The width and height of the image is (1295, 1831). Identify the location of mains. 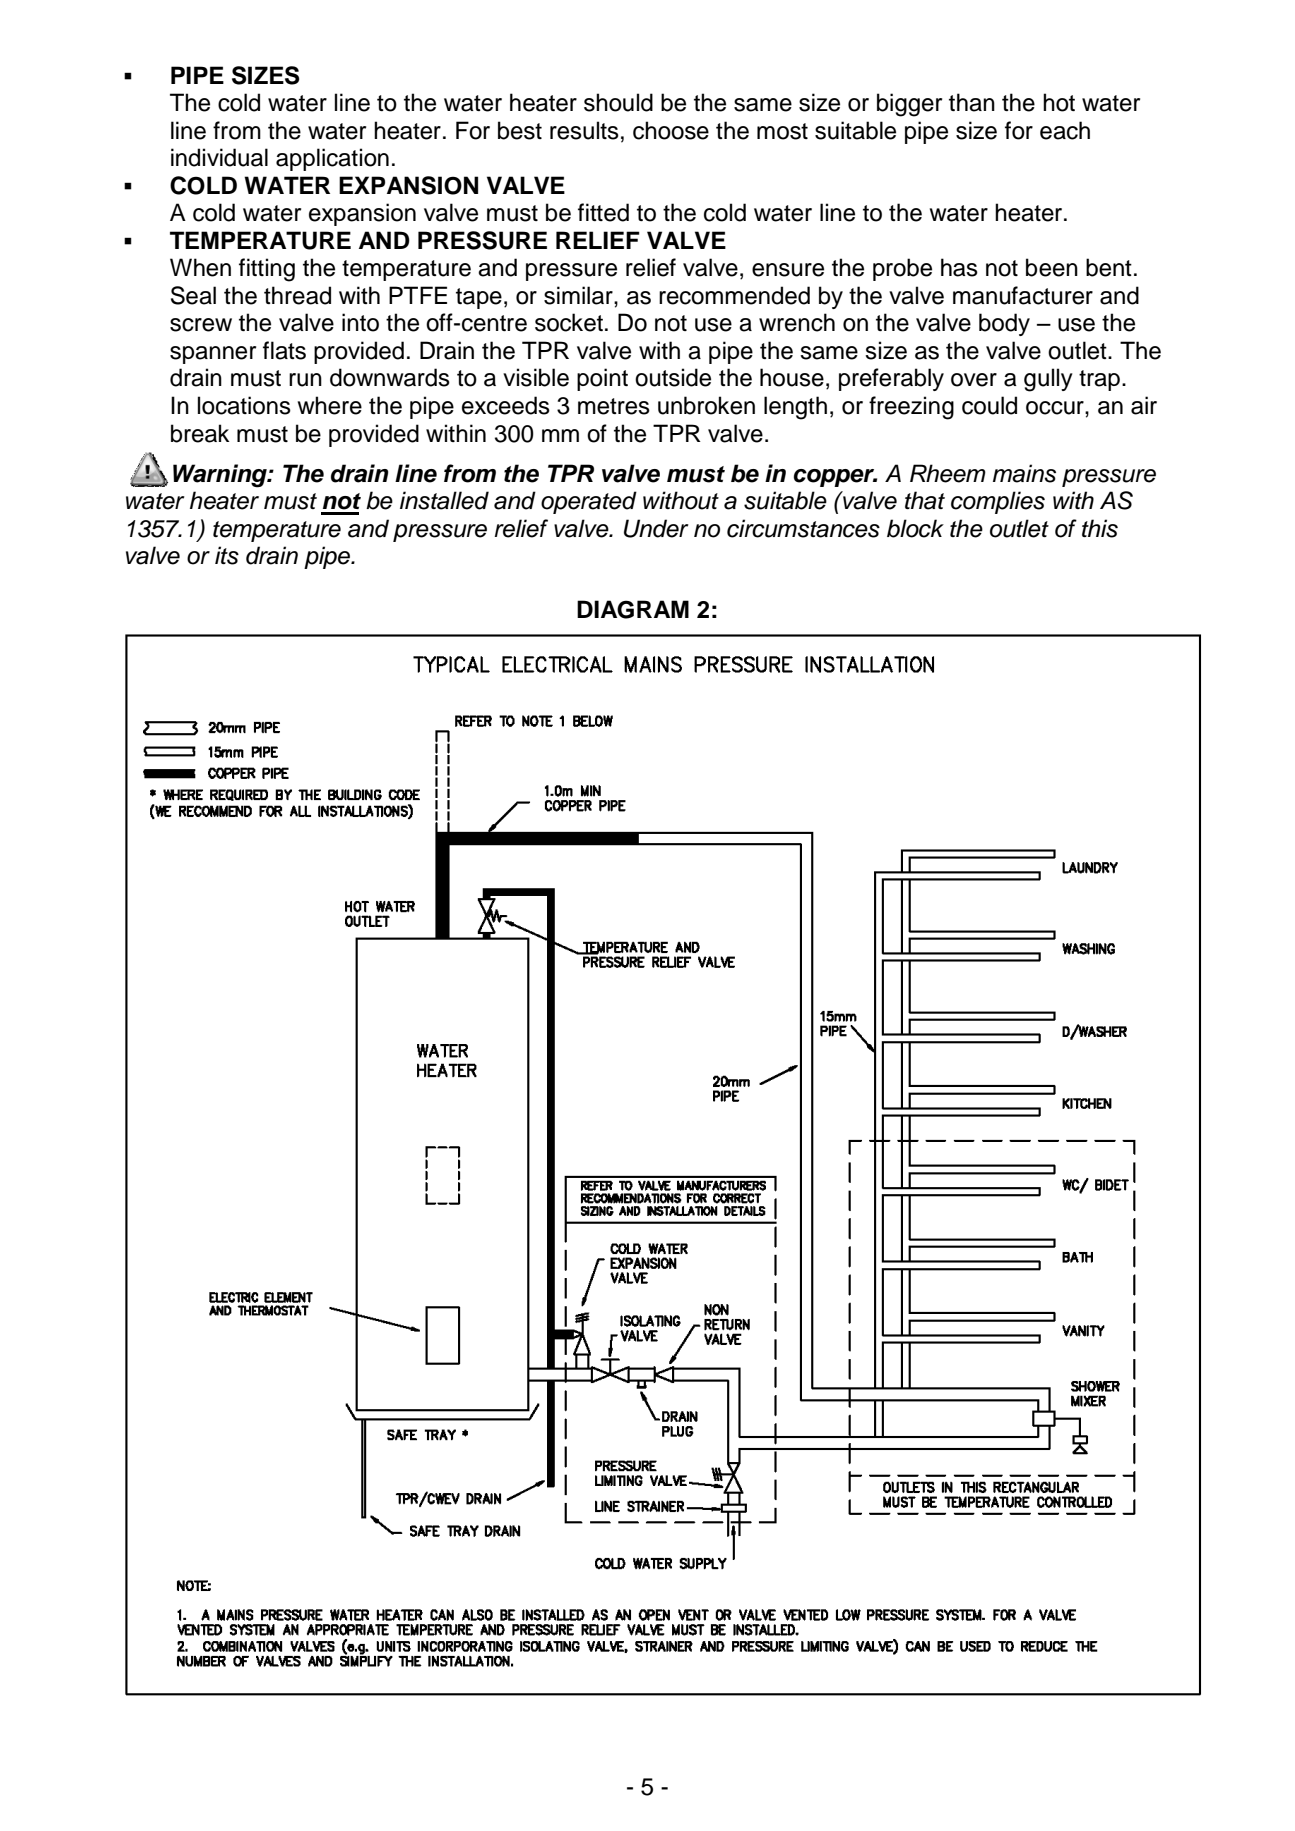
(1024, 473).
